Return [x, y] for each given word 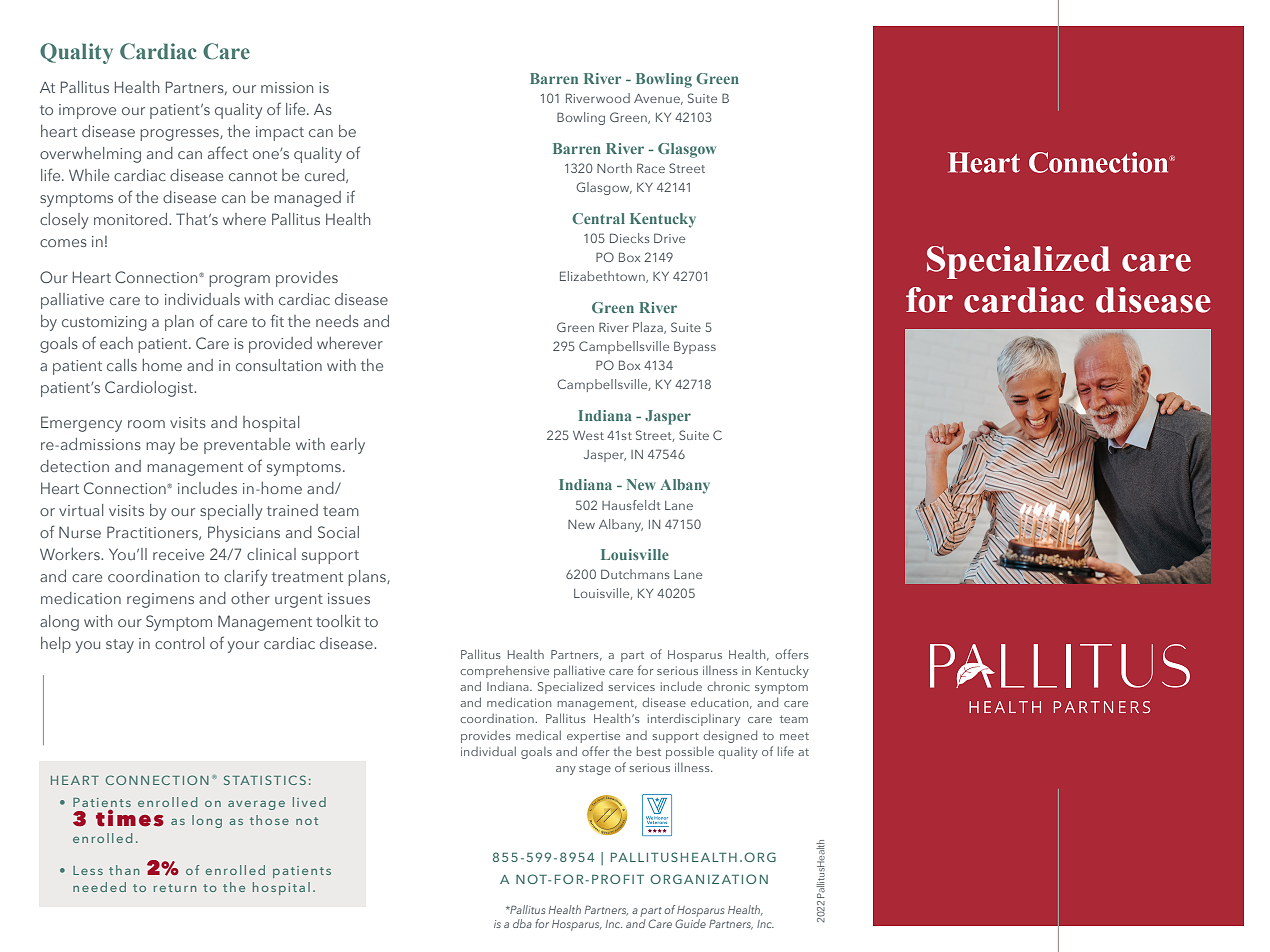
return [175, 888]
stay [120, 646]
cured [326, 176]
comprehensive [504, 672]
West [588, 435]
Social [338, 532]
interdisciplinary [694, 719]
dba [522, 923]
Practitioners [153, 533]
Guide [690, 923]
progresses [180, 135]
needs [337, 321]
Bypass [695, 347]
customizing [104, 323]
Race [651, 168]
